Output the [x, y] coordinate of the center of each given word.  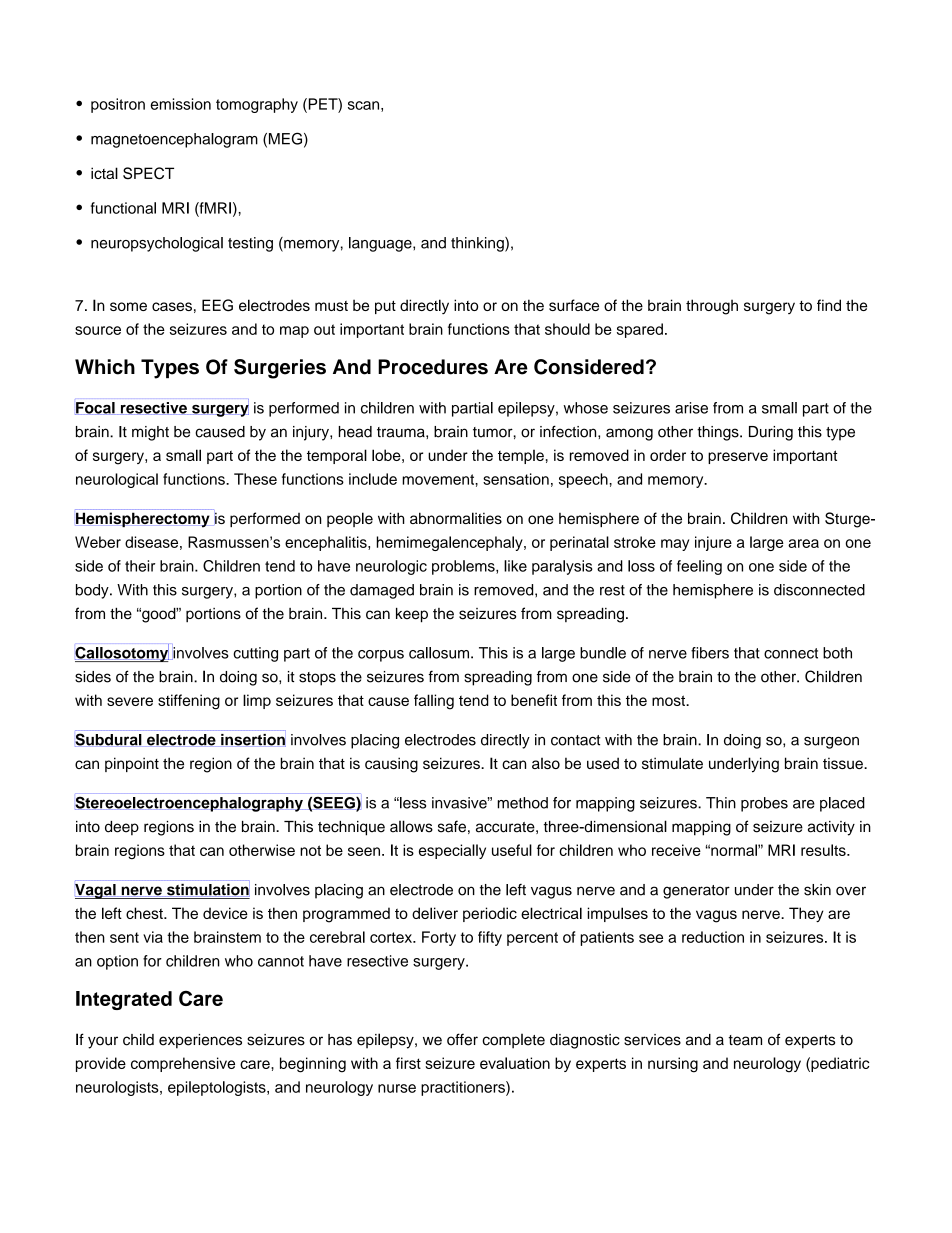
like [515, 566]
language [381, 244]
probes [764, 804]
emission [180, 104]
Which [105, 367]
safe [452, 826]
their [140, 566]
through [712, 307]
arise [691, 408]
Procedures [433, 367]
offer [462, 1039]
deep [122, 828]
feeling [699, 567]
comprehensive [183, 1064]
